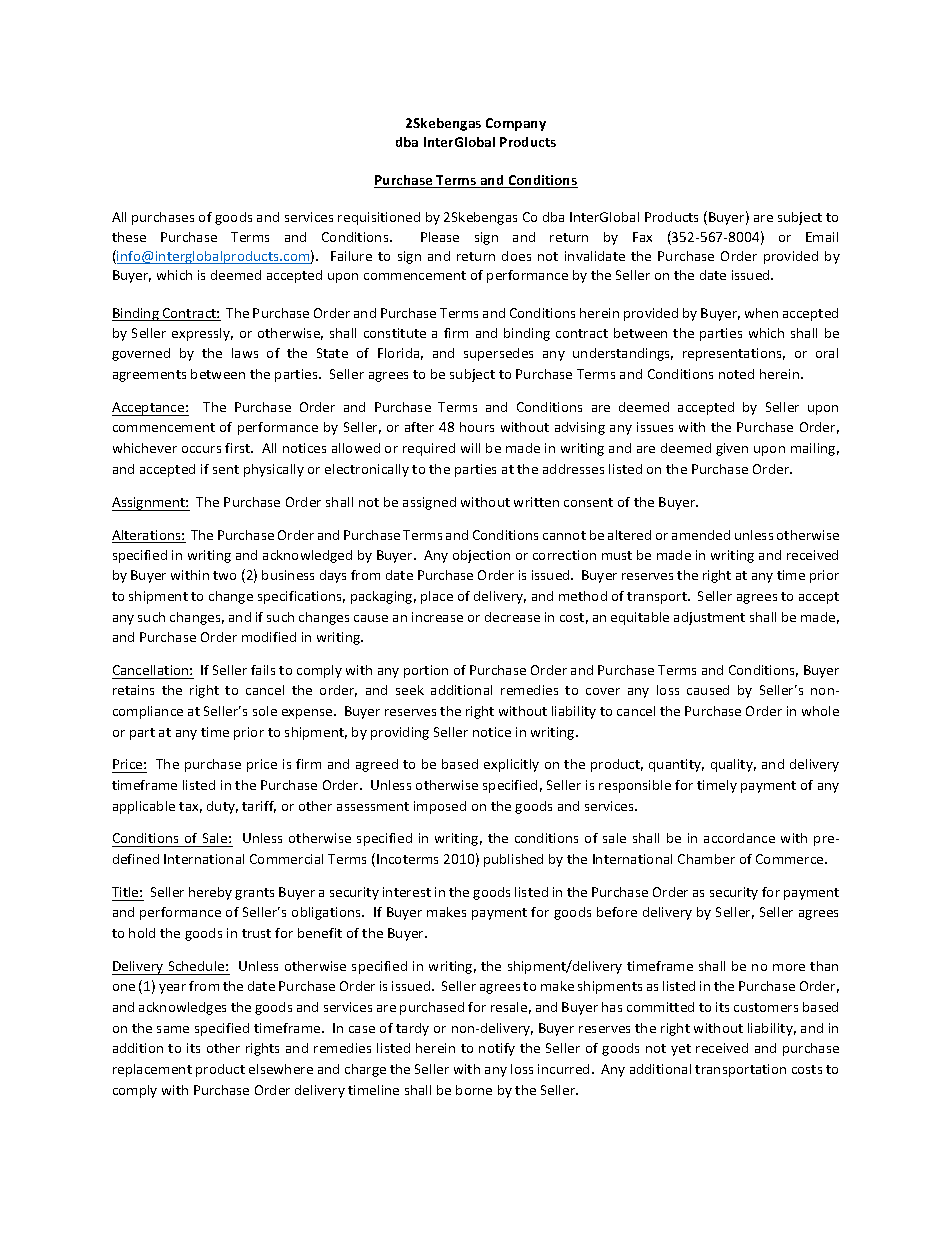  What do you see at coordinates (497, 1049) in the page?
I see `notify` at bounding box center [497, 1049].
